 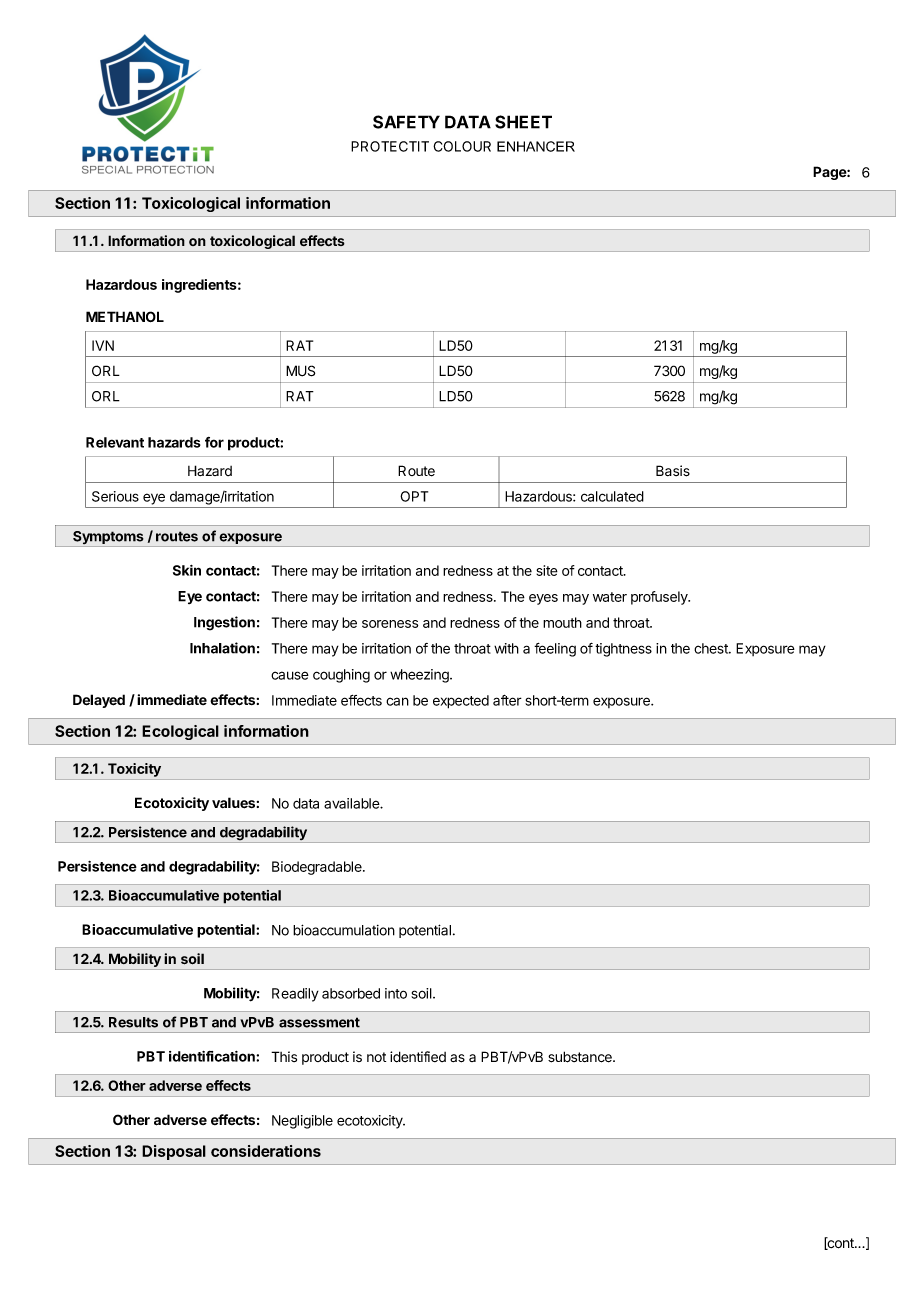 I want to click on SAFETY, so click(x=406, y=122).
